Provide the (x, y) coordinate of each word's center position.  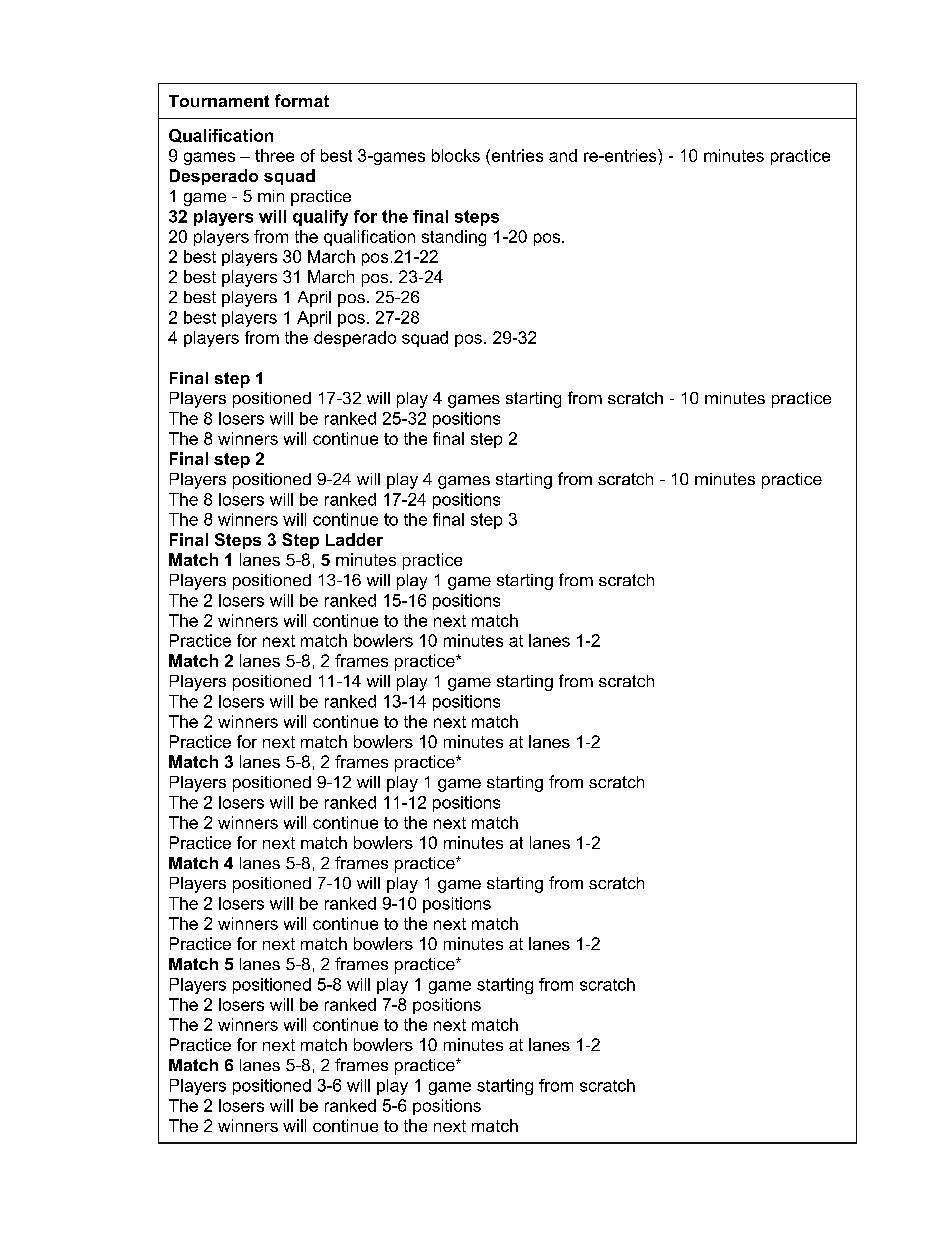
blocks (456, 155)
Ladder (354, 539)
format (302, 100)
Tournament (219, 101)
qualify (320, 218)
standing (454, 238)
